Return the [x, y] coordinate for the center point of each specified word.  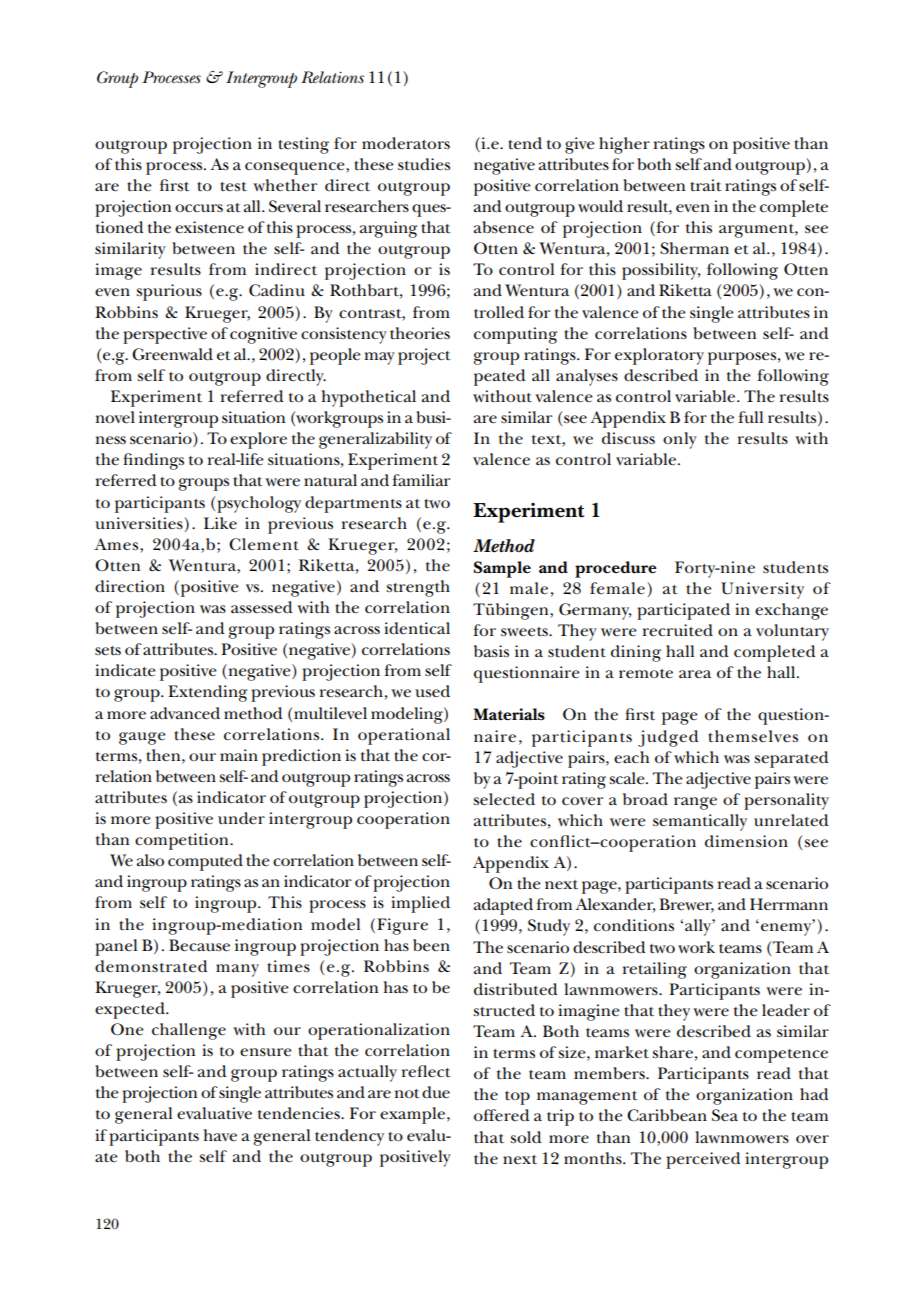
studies [424, 164]
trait [706, 185]
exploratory [659, 356]
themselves [753, 736]
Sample [502, 569]
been [431, 945]
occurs [199, 208]
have [220, 1135]
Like [220, 523]
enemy [787, 928]
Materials [509, 714]
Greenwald [172, 354]
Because [199, 945]
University [762, 590]
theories [420, 333]
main [239, 755]
